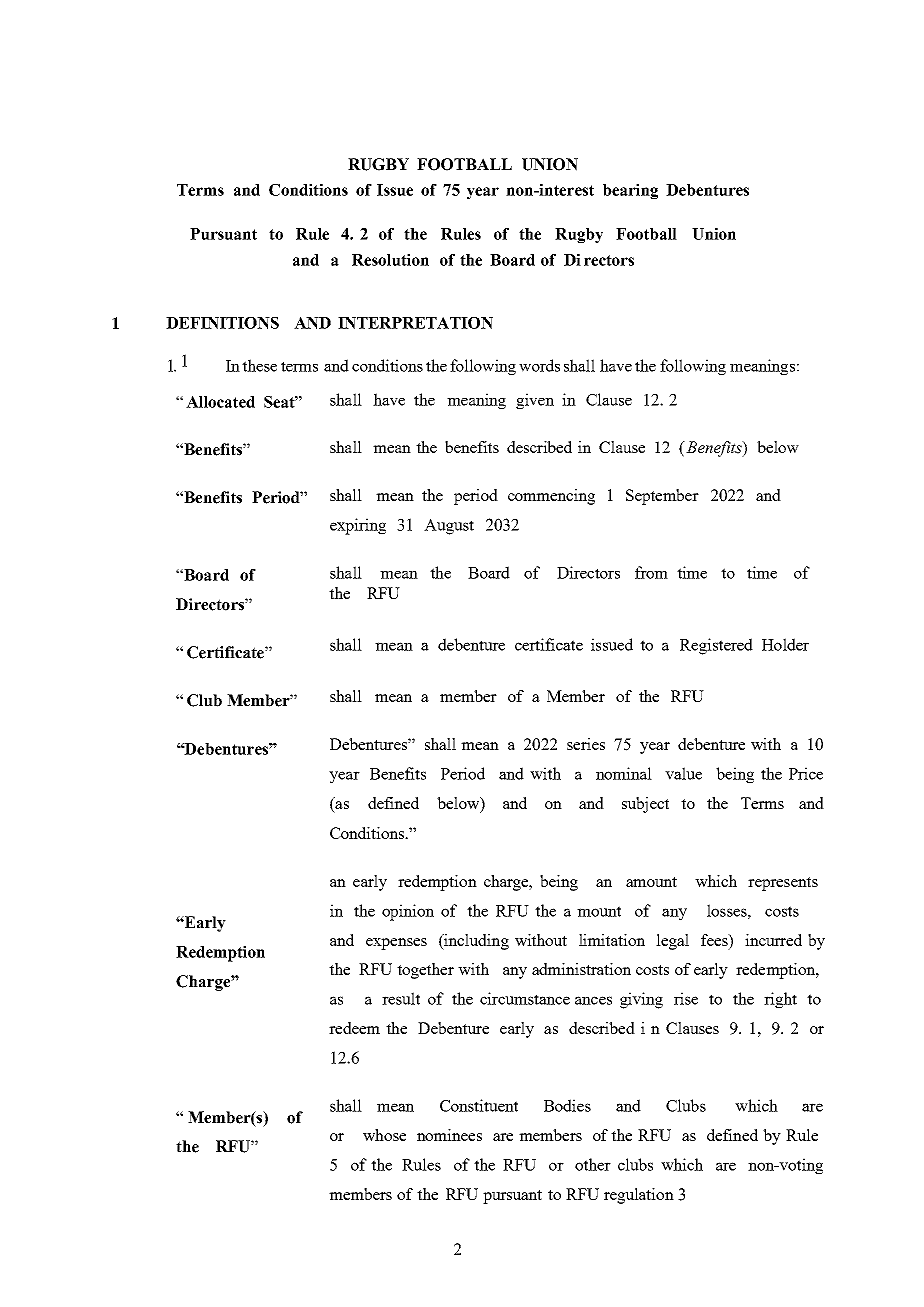 The image size is (924, 1307). I want to click on whose, so click(384, 1135).
